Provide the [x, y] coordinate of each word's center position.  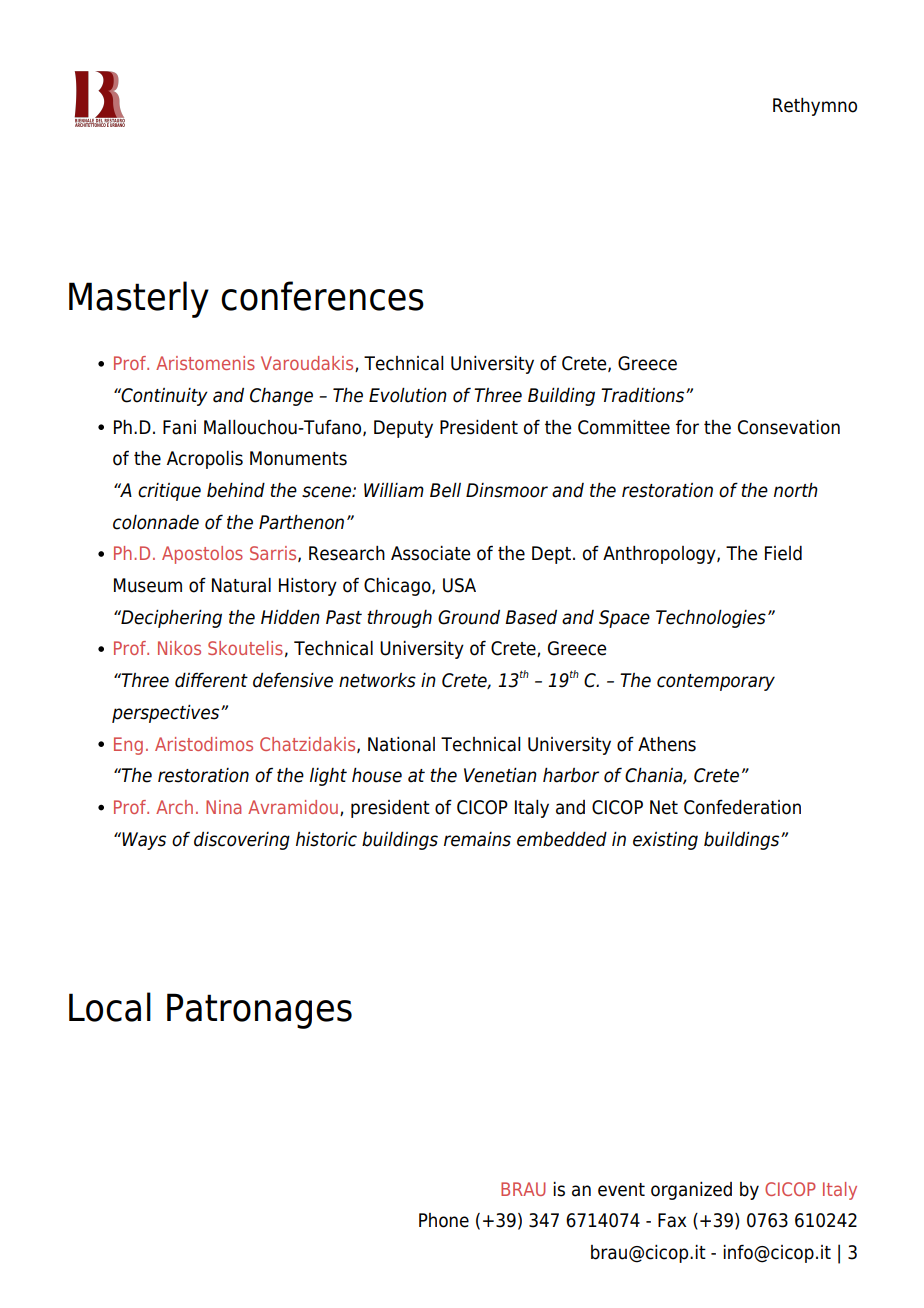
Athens [667, 744]
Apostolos [202, 555]
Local [110, 1007]
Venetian [500, 775]
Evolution [408, 395]
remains [477, 839]
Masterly [139, 299]
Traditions [644, 395]
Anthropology [660, 555]
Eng [128, 746]
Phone [444, 1220]
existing [665, 841]
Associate [431, 553]
